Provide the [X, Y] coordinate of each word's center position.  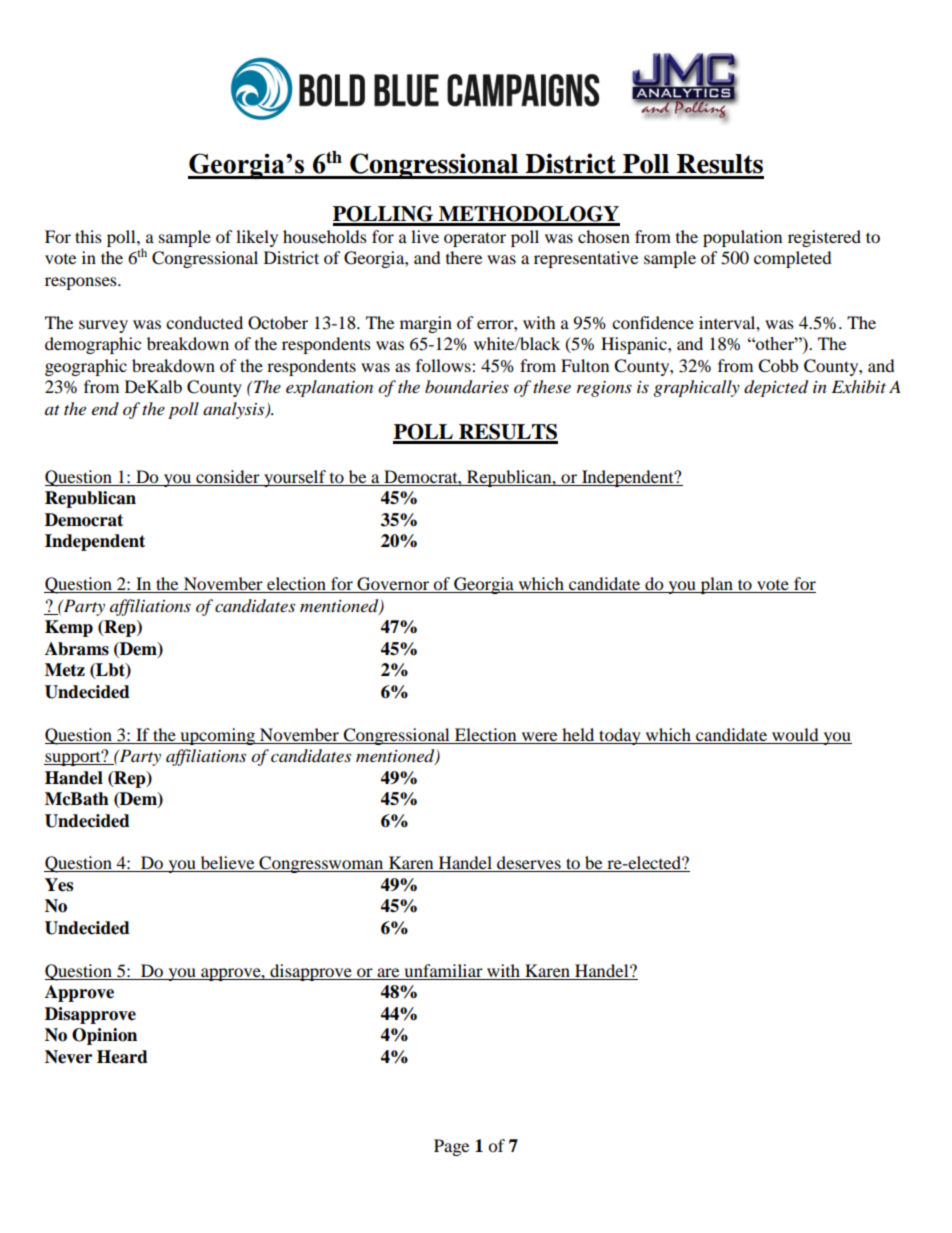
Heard [122, 1057]
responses [82, 283]
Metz [65, 670]
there [464, 257]
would [795, 734]
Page [451, 1147]
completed [793, 259]
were [539, 736]
